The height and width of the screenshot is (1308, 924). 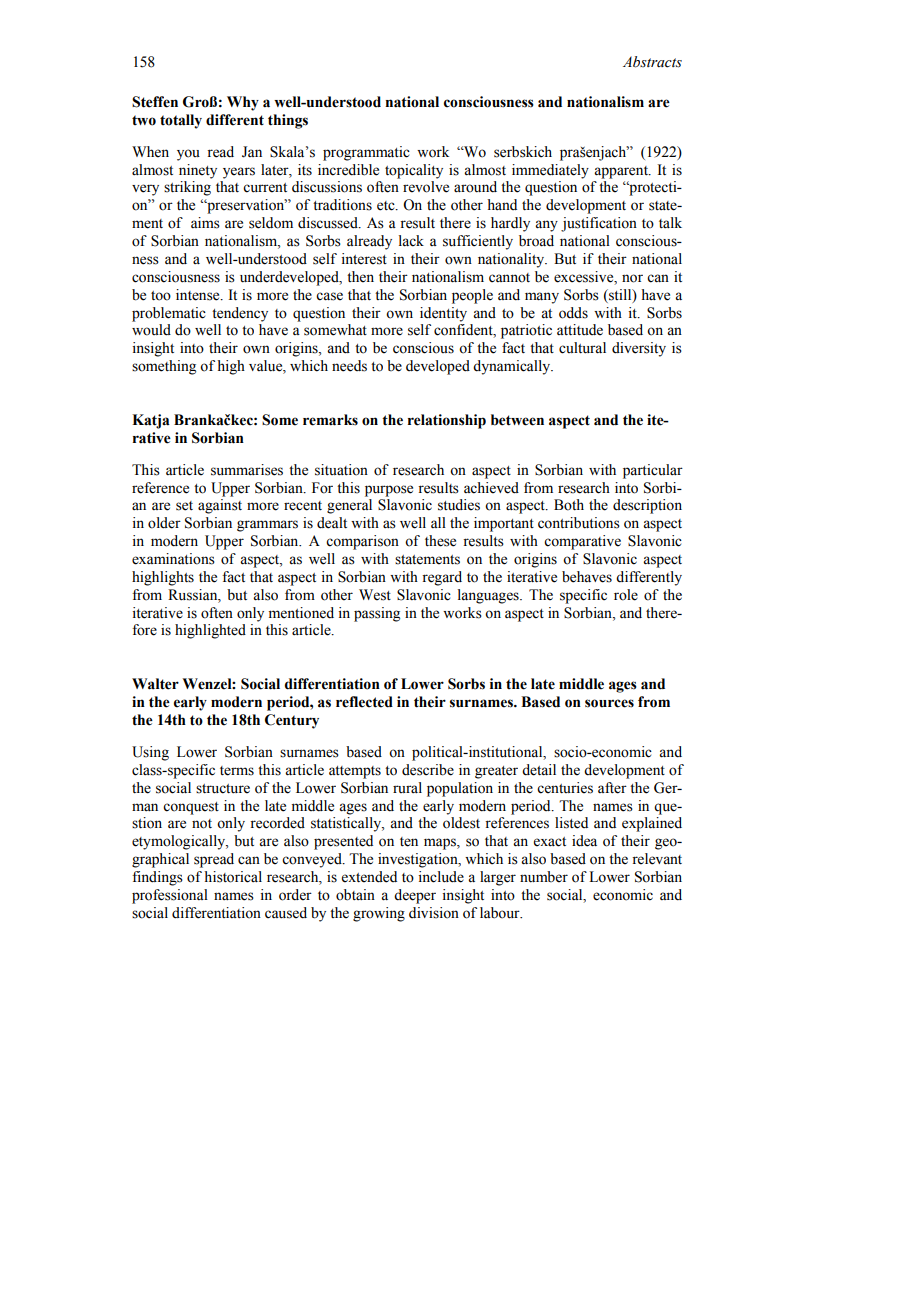 I want to click on against, so click(x=220, y=506).
